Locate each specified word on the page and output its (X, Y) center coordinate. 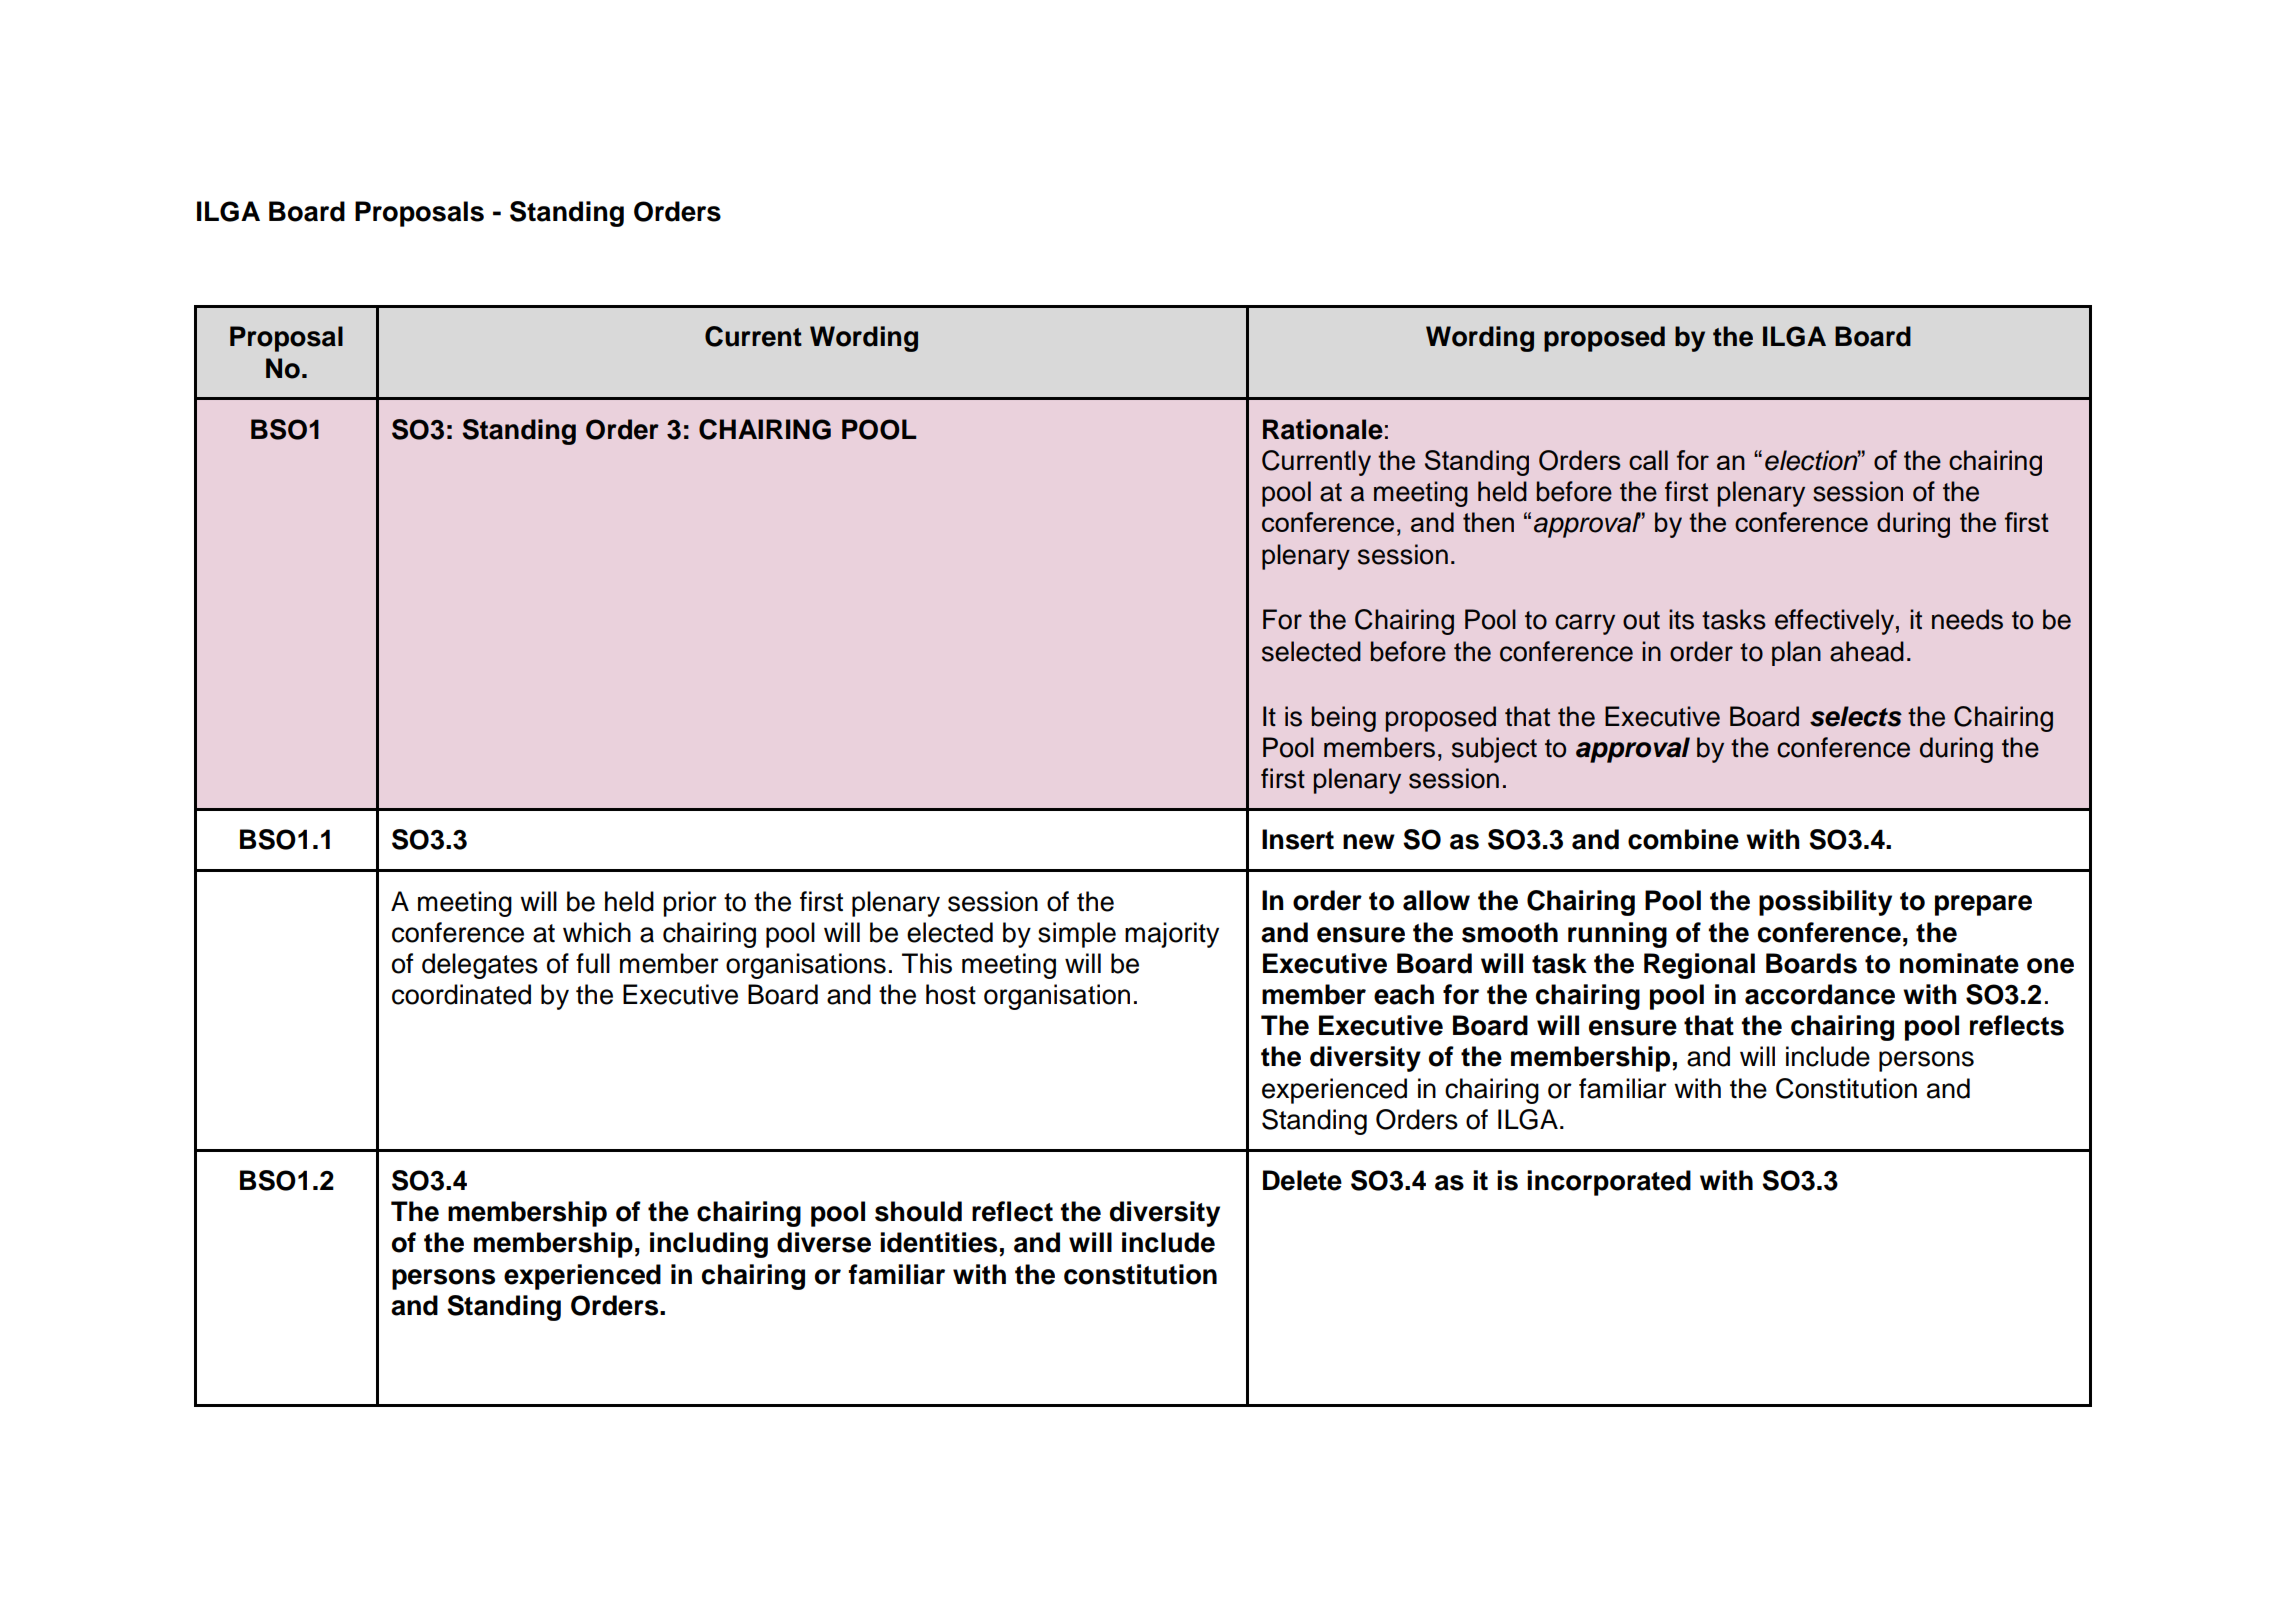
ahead (1867, 651)
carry (1585, 624)
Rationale (1323, 429)
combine (1683, 839)
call (1648, 460)
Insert (1298, 839)
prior (690, 904)
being (1344, 719)
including (709, 1245)
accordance (1820, 994)
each (1404, 994)
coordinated (461, 994)
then (1488, 522)
